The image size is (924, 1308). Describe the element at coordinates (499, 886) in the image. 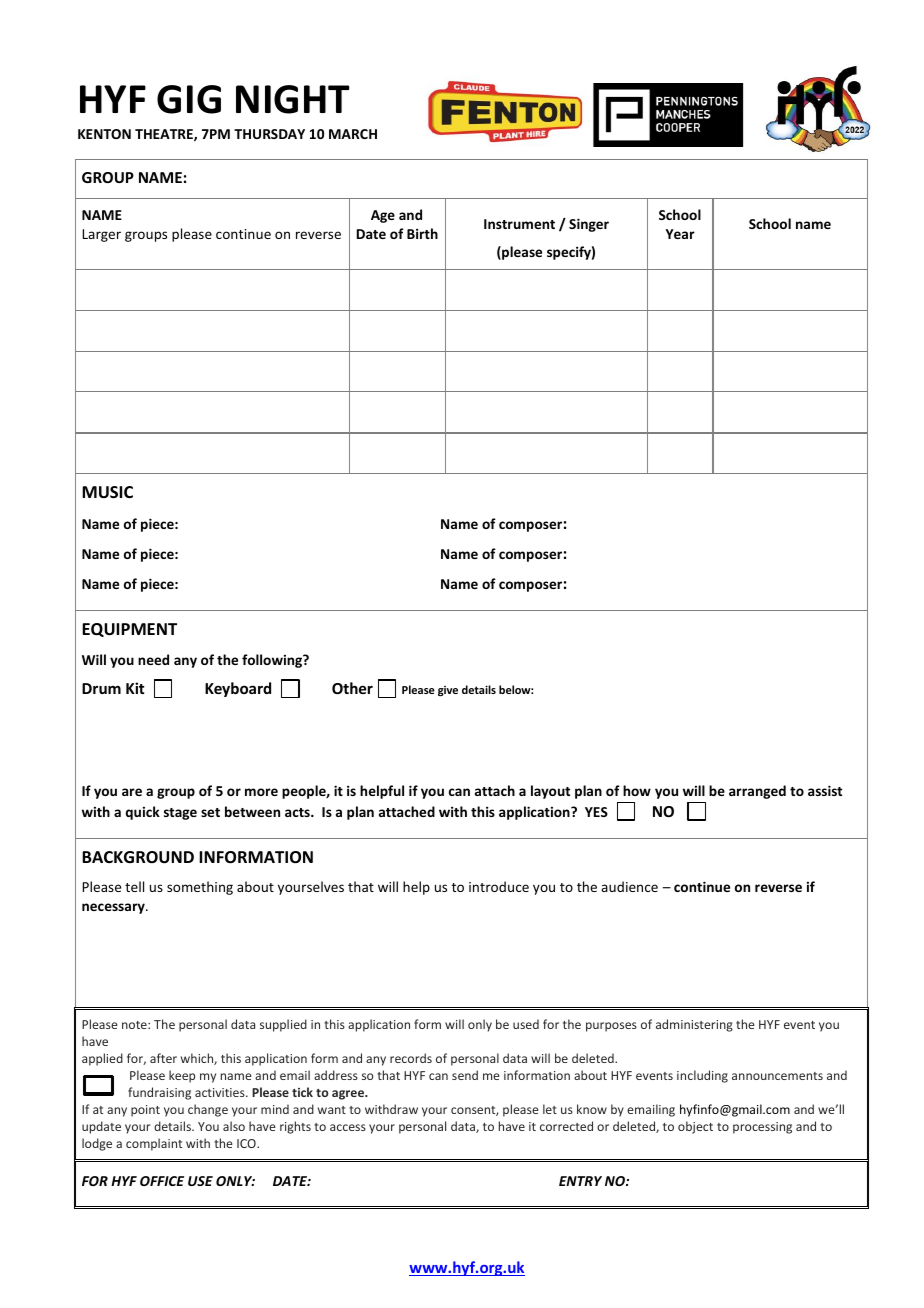

I see `introduce` at that location.
